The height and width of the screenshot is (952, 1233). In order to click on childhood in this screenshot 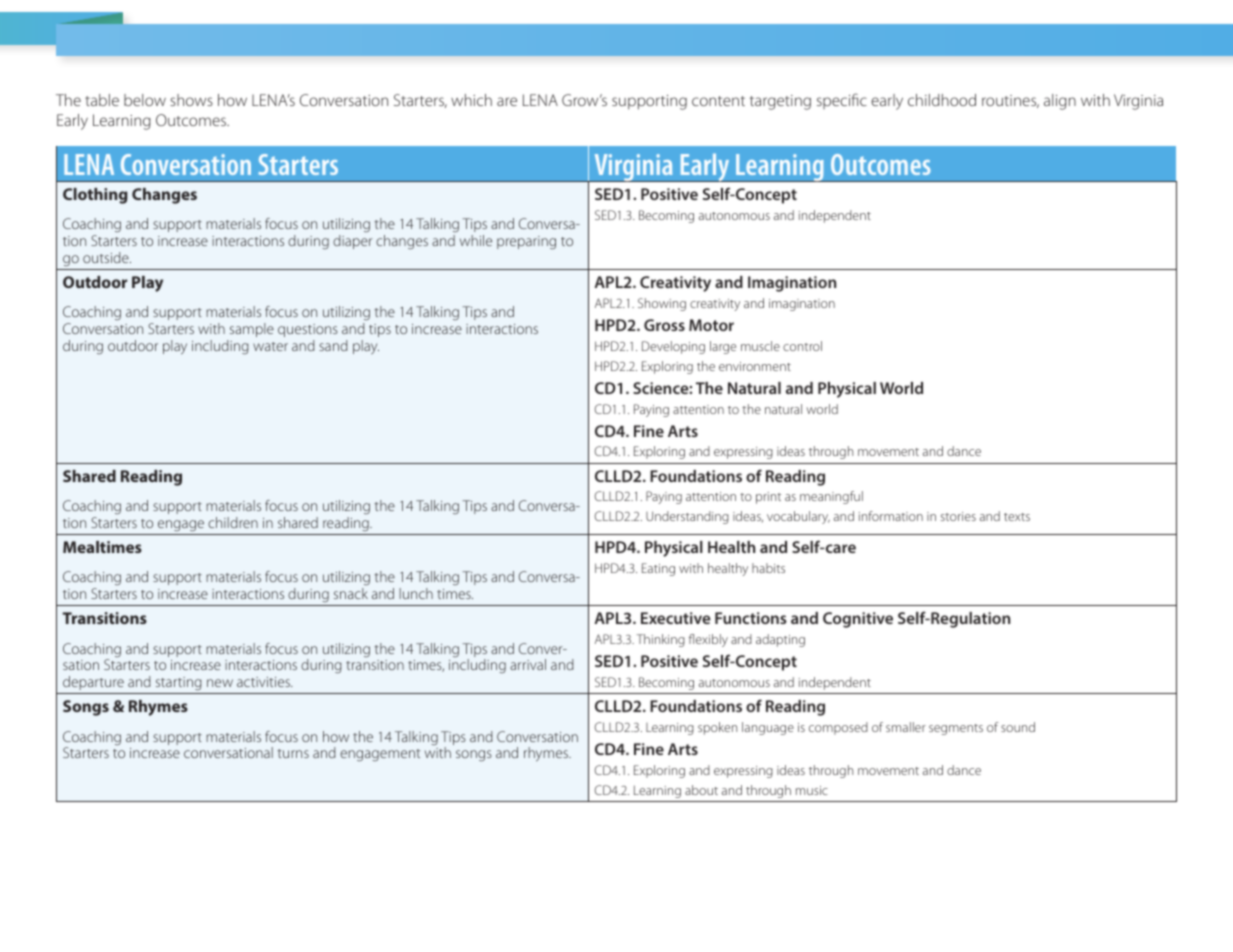, I will do `click(942, 100)`.
